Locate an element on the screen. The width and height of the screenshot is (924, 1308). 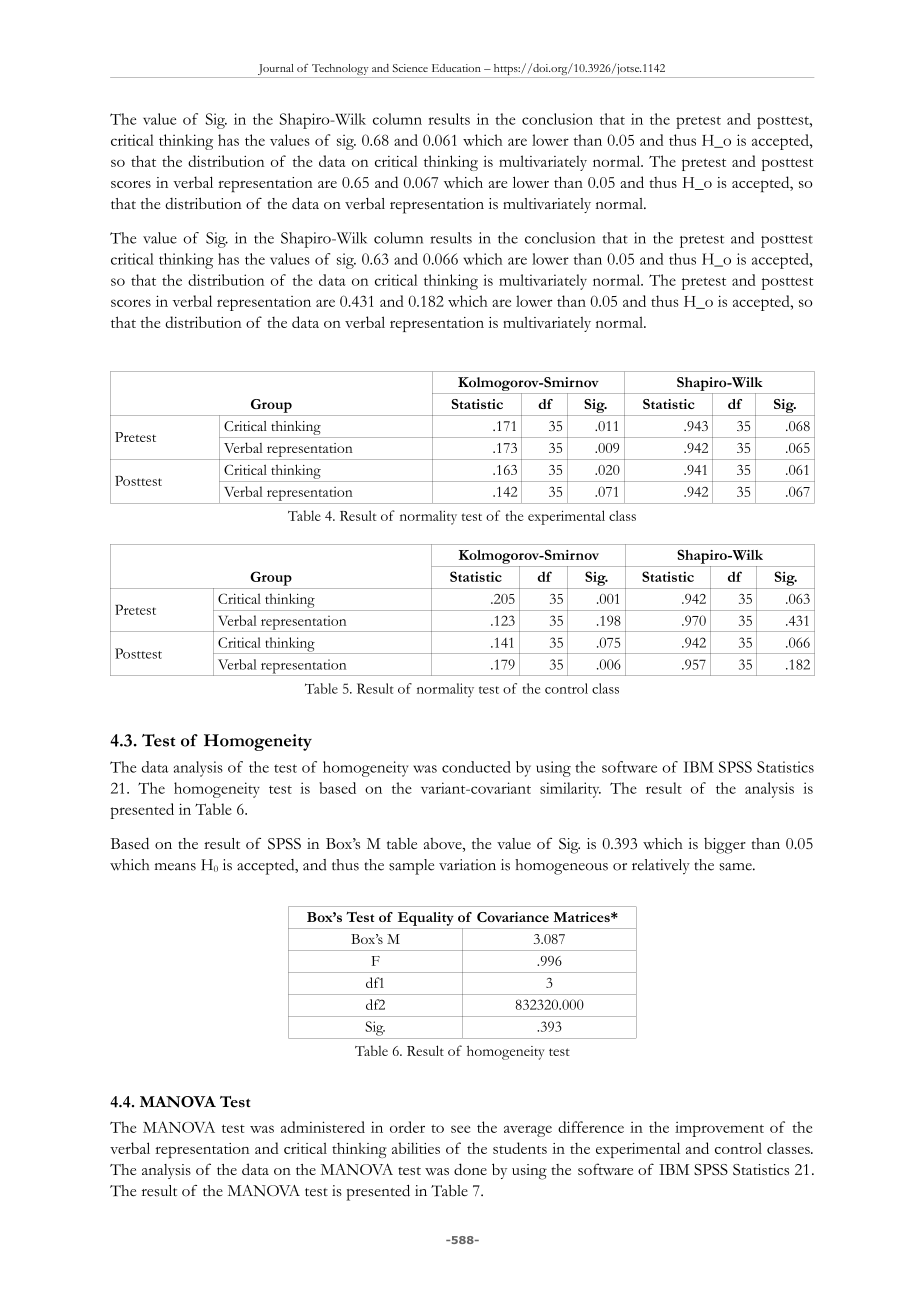
means is located at coordinates (175, 867).
